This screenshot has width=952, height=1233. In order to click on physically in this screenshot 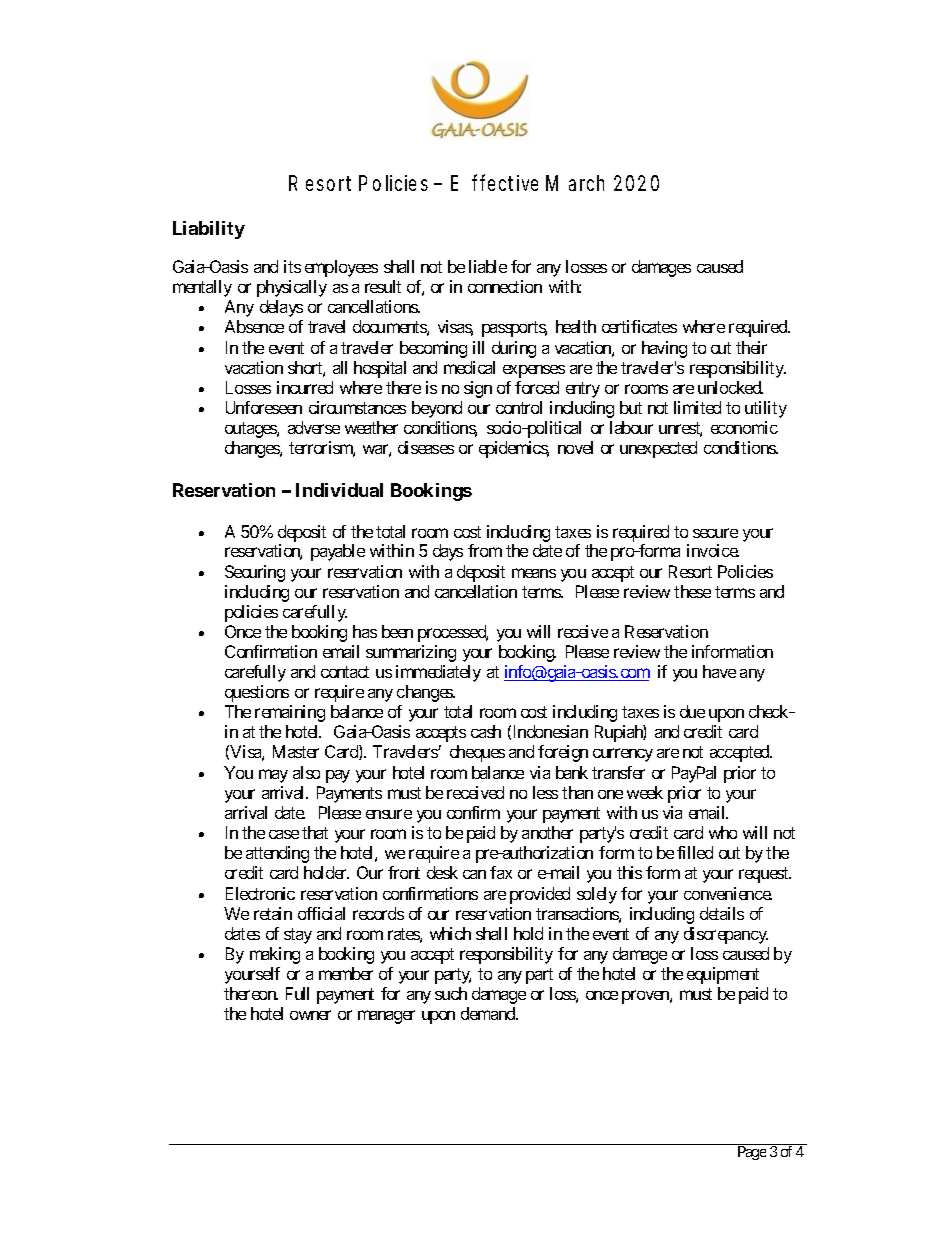, I will do `click(292, 288)`.
